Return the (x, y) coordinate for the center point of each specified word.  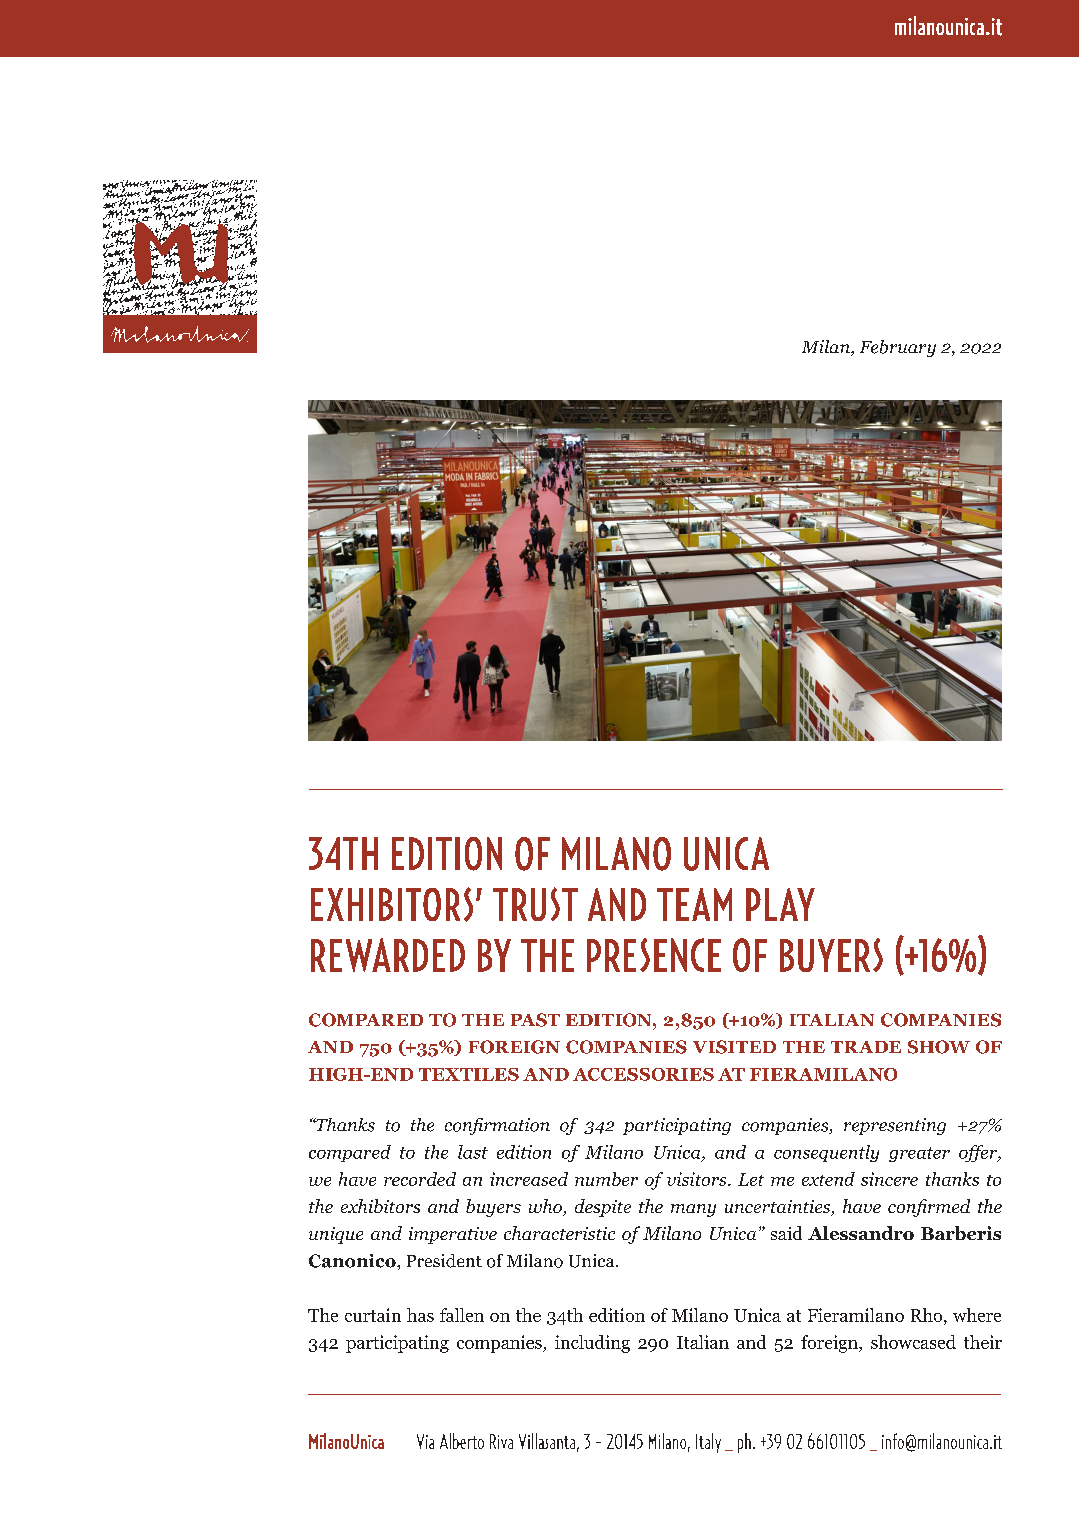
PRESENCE (654, 955)
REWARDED (388, 955)
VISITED (734, 1047)
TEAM (694, 904)
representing (895, 1126)
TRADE (866, 1047)
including (592, 1344)
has (420, 1315)
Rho (928, 1315)
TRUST (535, 904)
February (898, 348)
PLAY (780, 904)
